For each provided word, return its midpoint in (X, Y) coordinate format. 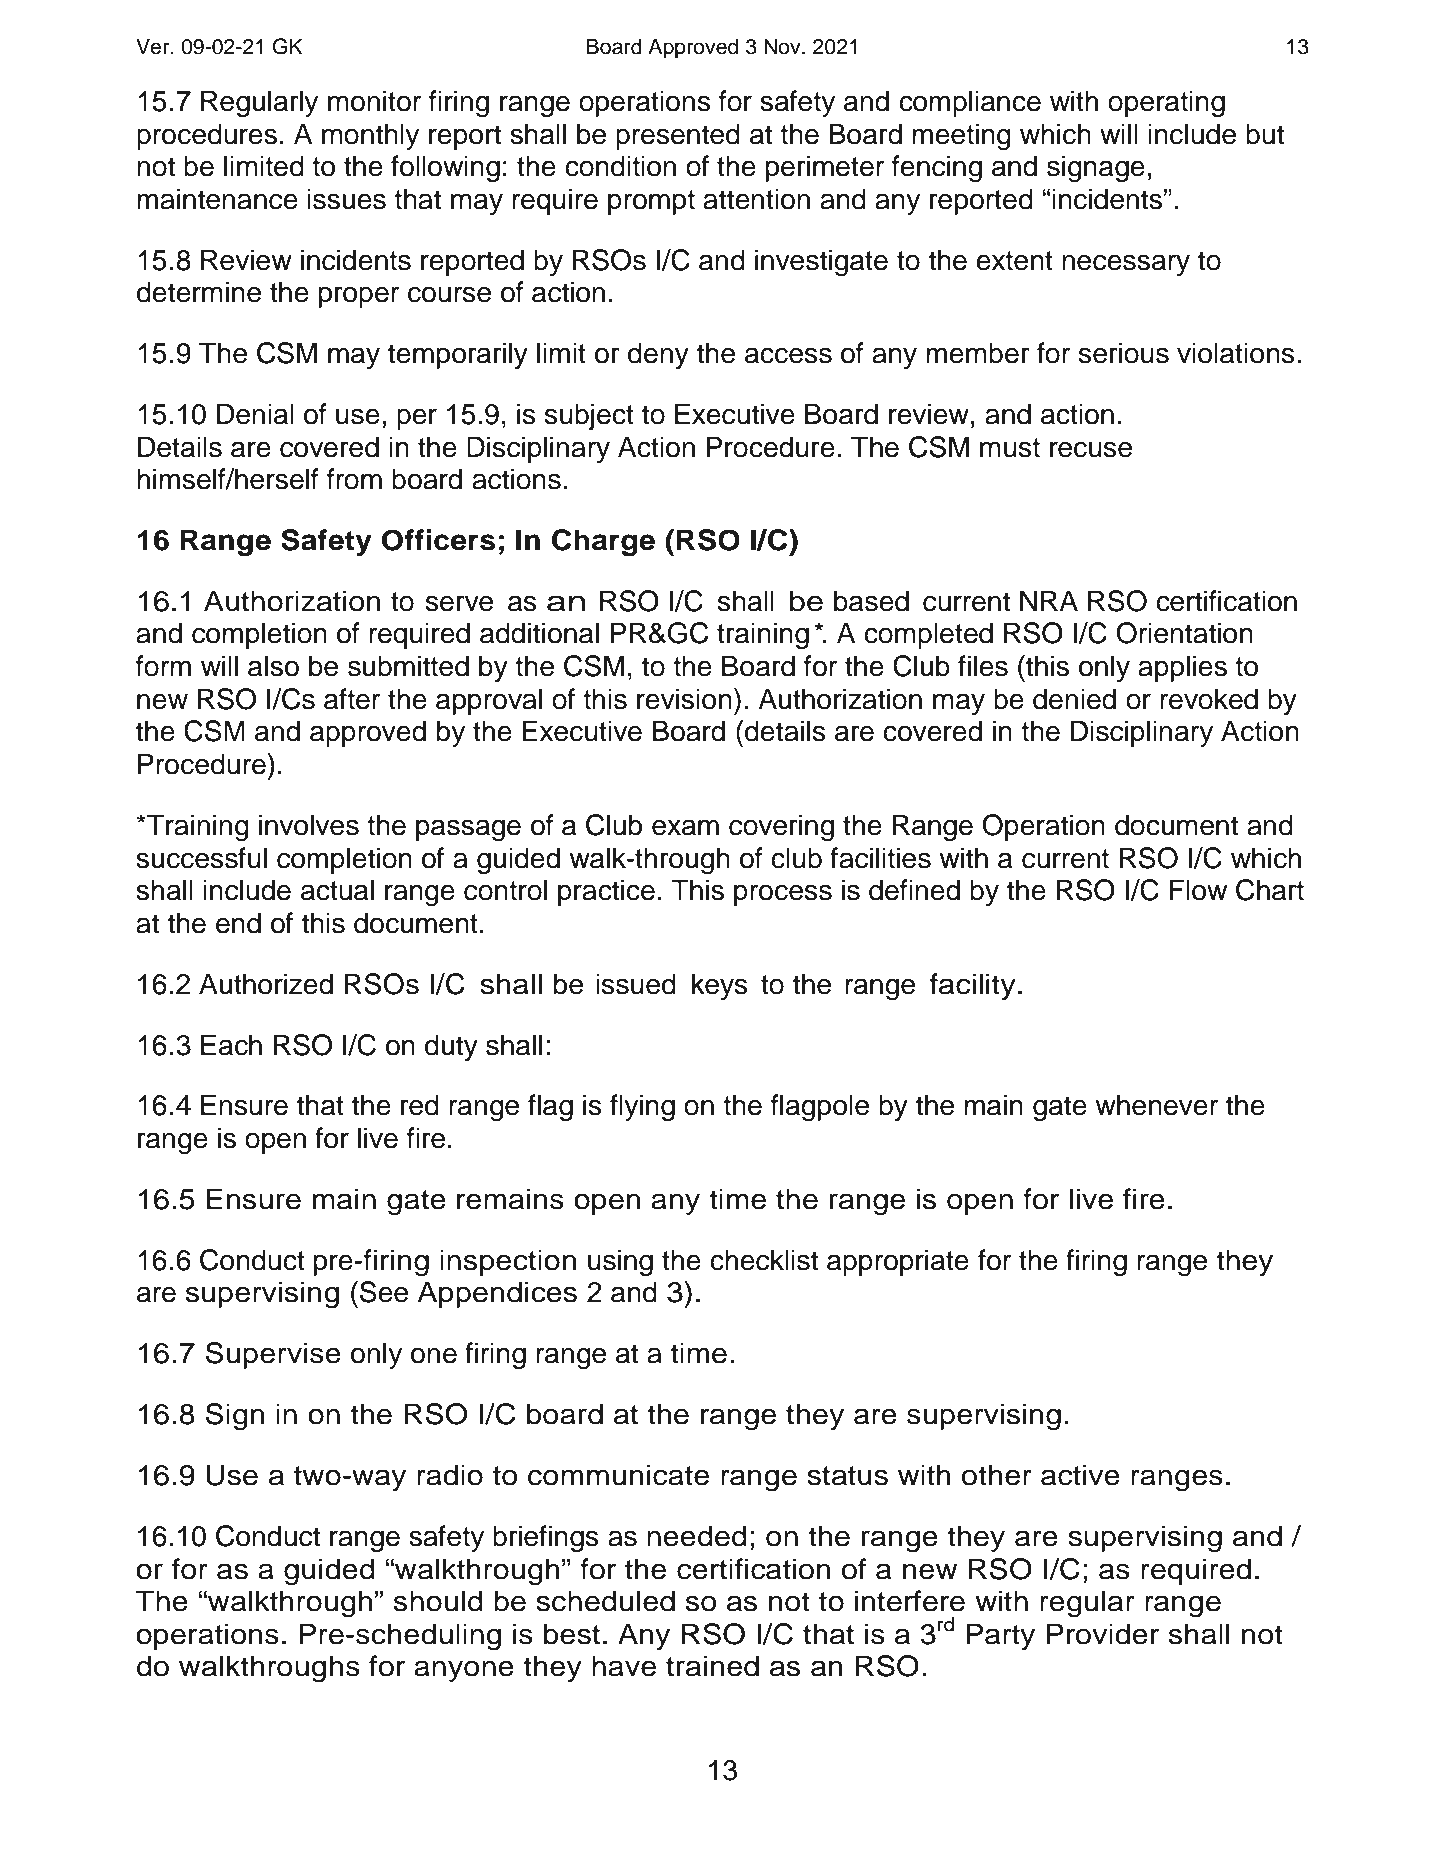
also (273, 666)
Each (231, 1045)
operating (1166, 104)
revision (684, 699)
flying (642, 1108)
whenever (1156, 1105)
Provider (1102, 1634)
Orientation (1184, 633)
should (438, 1601)
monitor (374, 101)
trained (712, 1666)
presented (678, 136)
